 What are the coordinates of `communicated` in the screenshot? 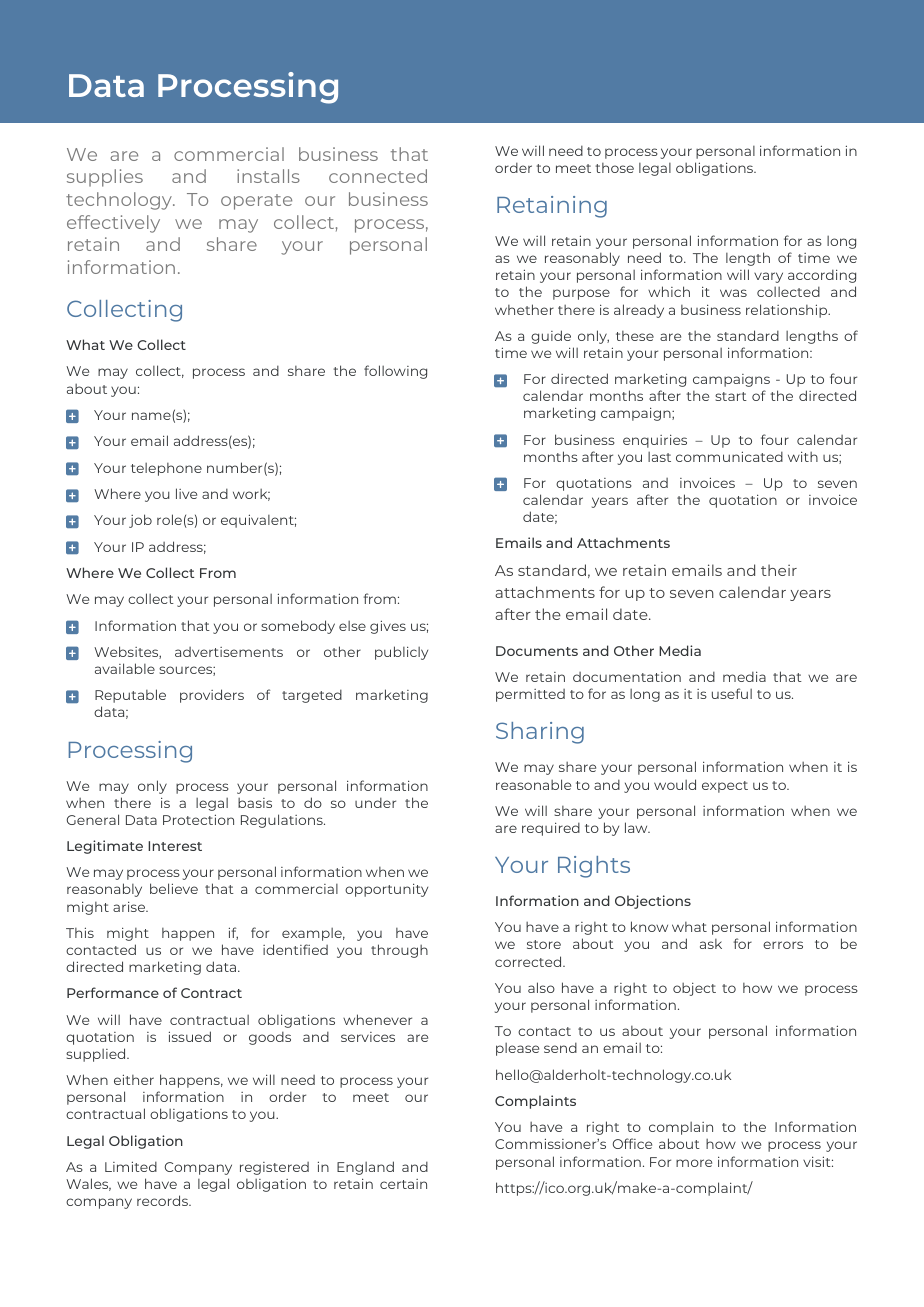 It's located at (729, 456).
